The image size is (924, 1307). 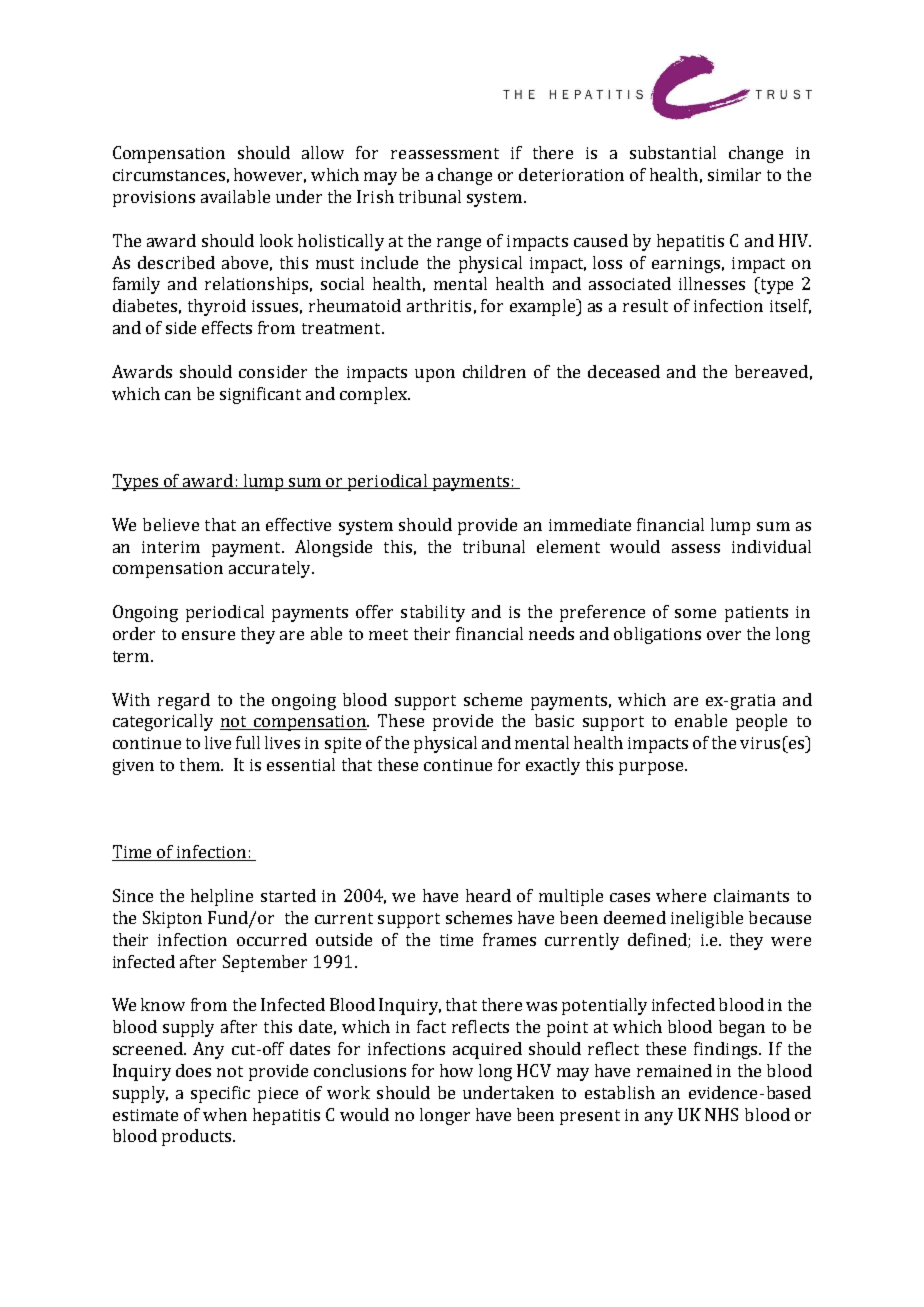 What do you see at coordinates (225, 1114) in the screenshot?
I see `when` at bounding box center [225, 1114].
